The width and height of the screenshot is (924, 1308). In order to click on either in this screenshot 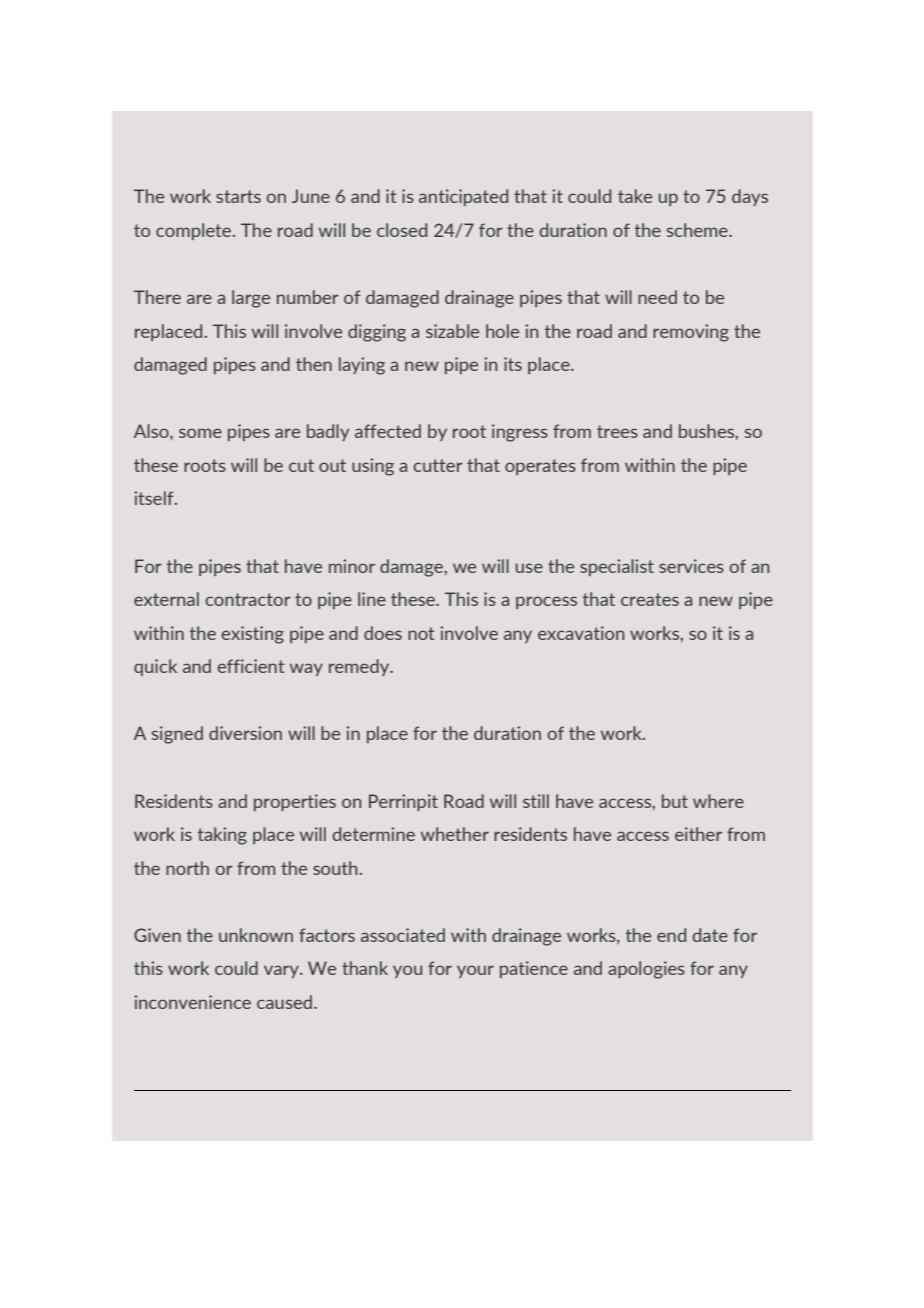, I will do `click(698, 834)`.
